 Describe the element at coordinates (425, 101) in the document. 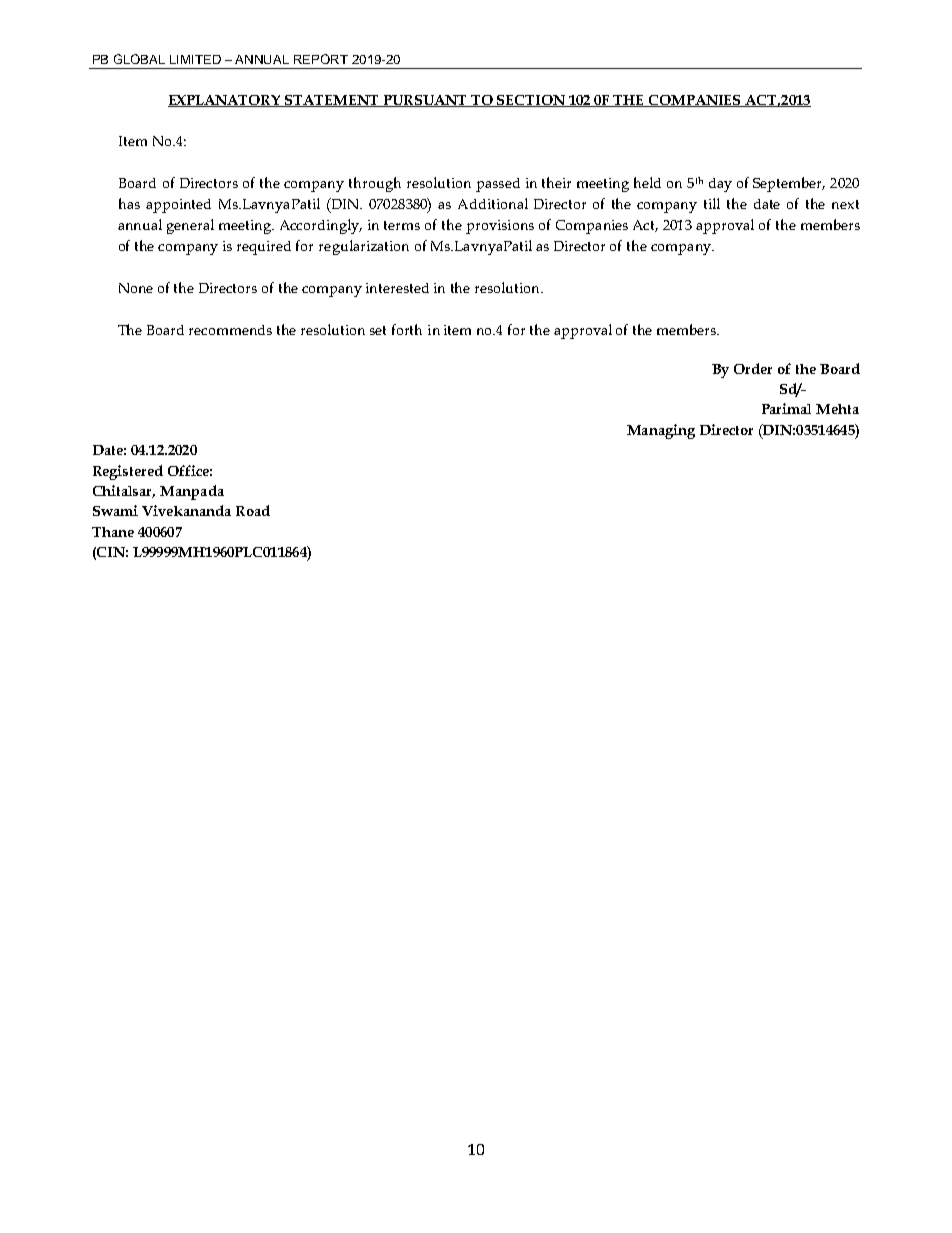

I see `PURSUANT` at that location.
